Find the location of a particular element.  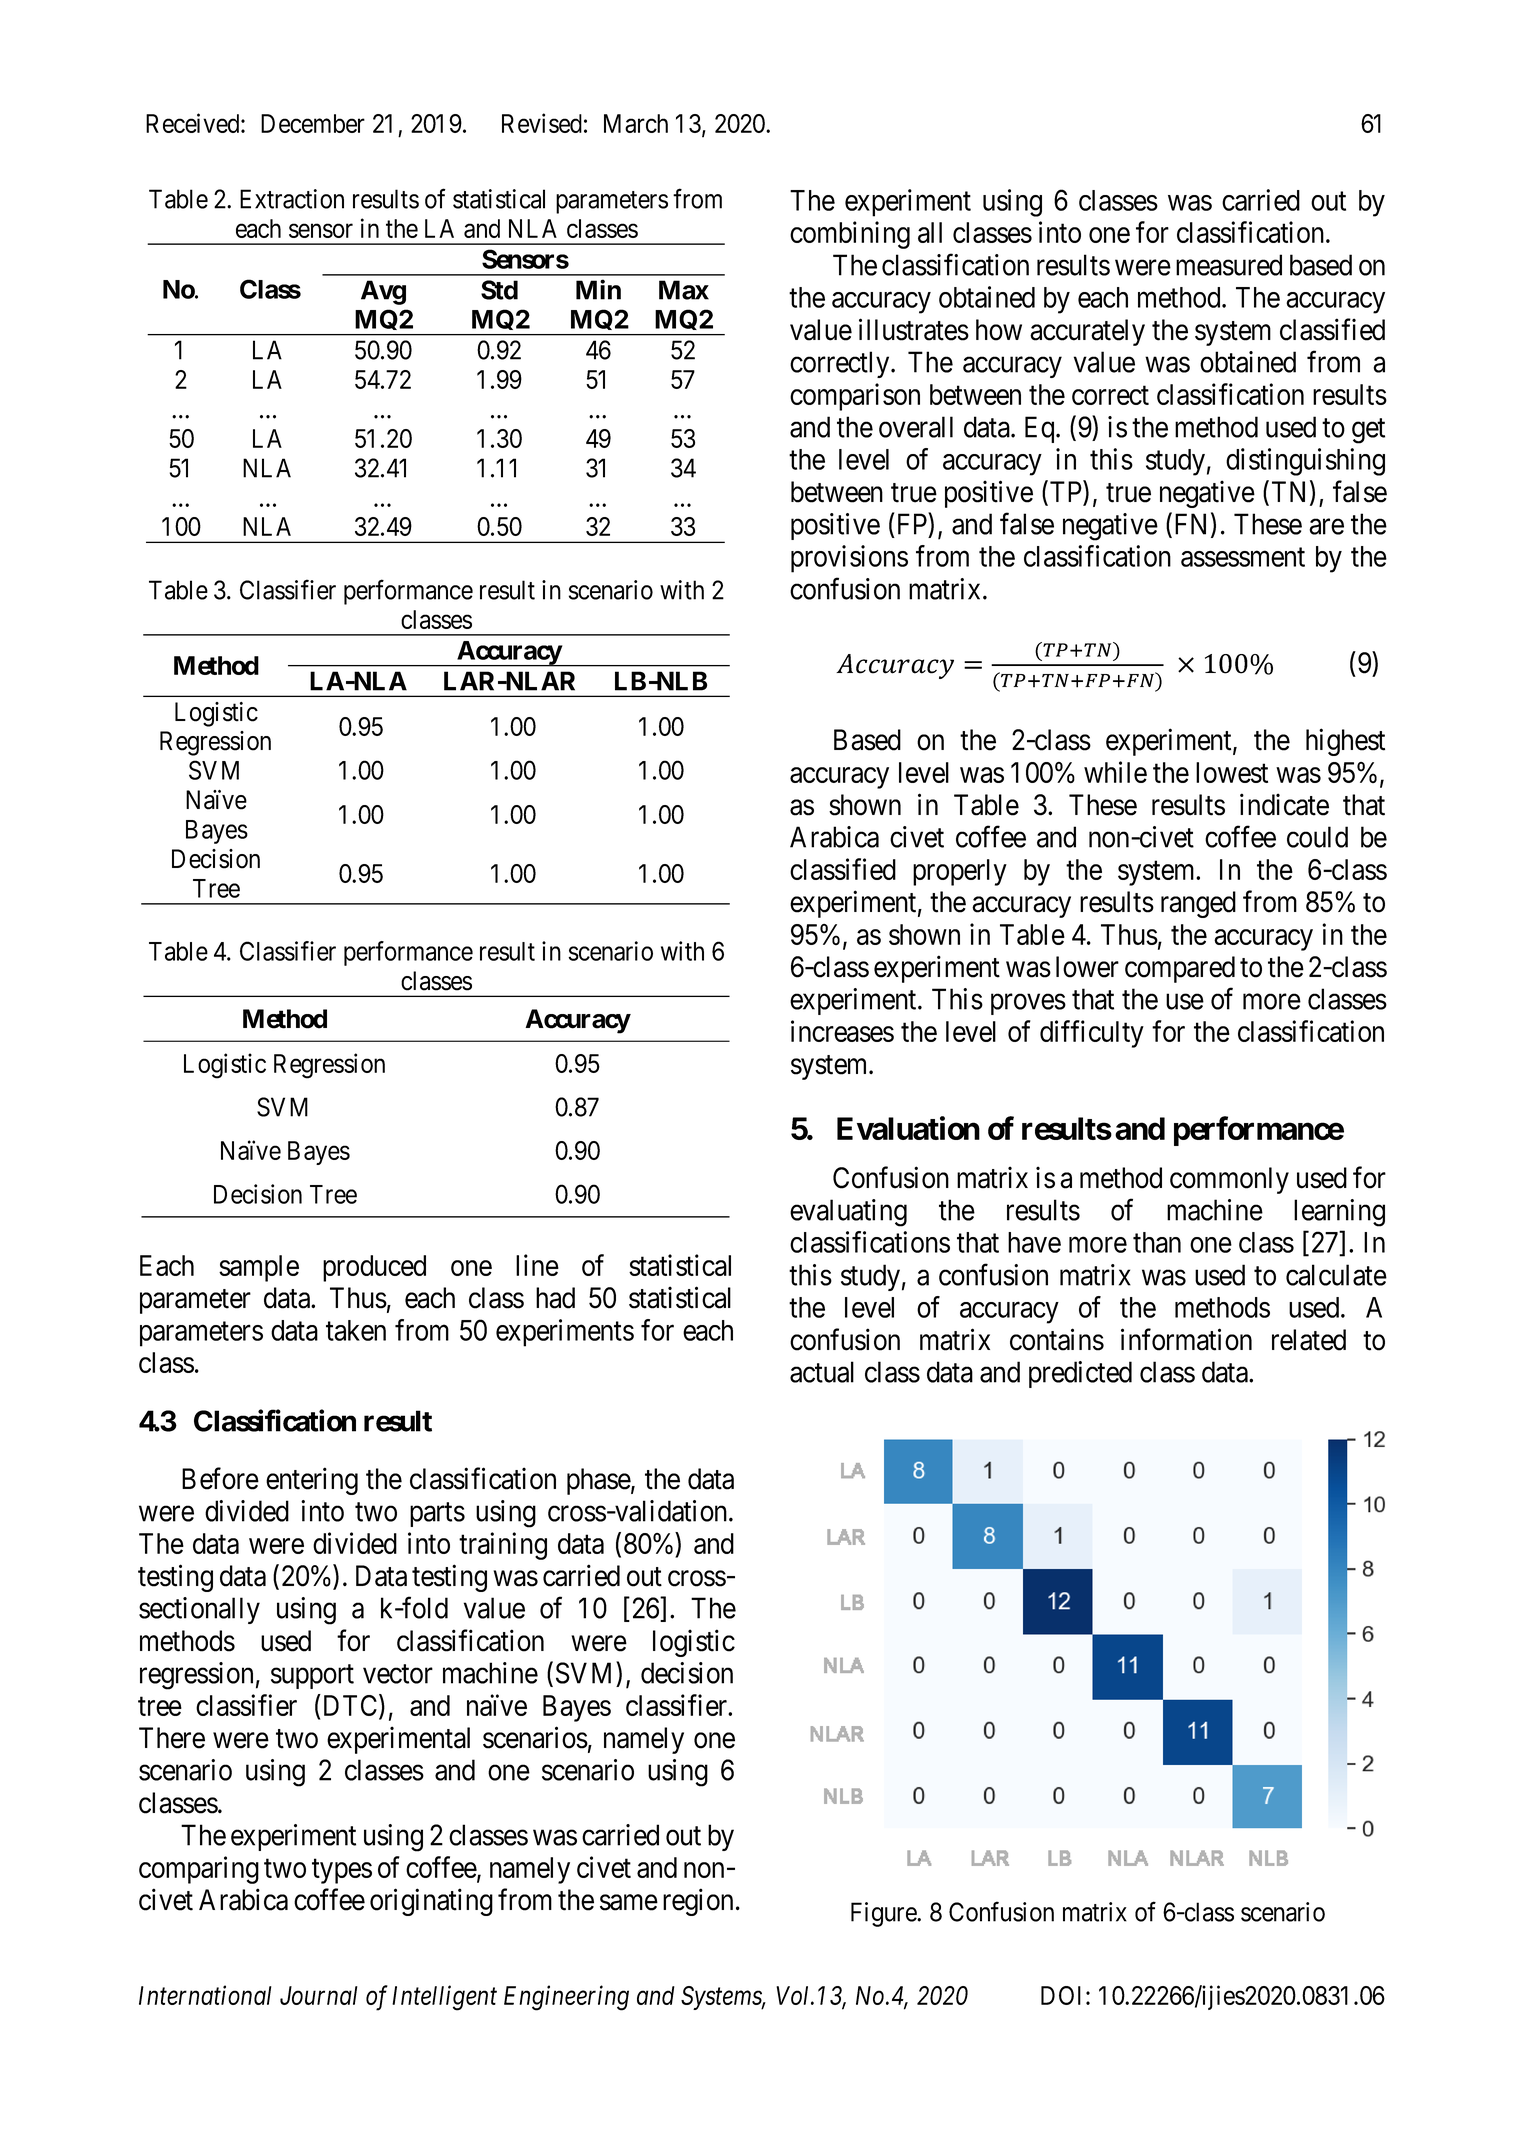

Figure is located at coordinates (884, 1914).
